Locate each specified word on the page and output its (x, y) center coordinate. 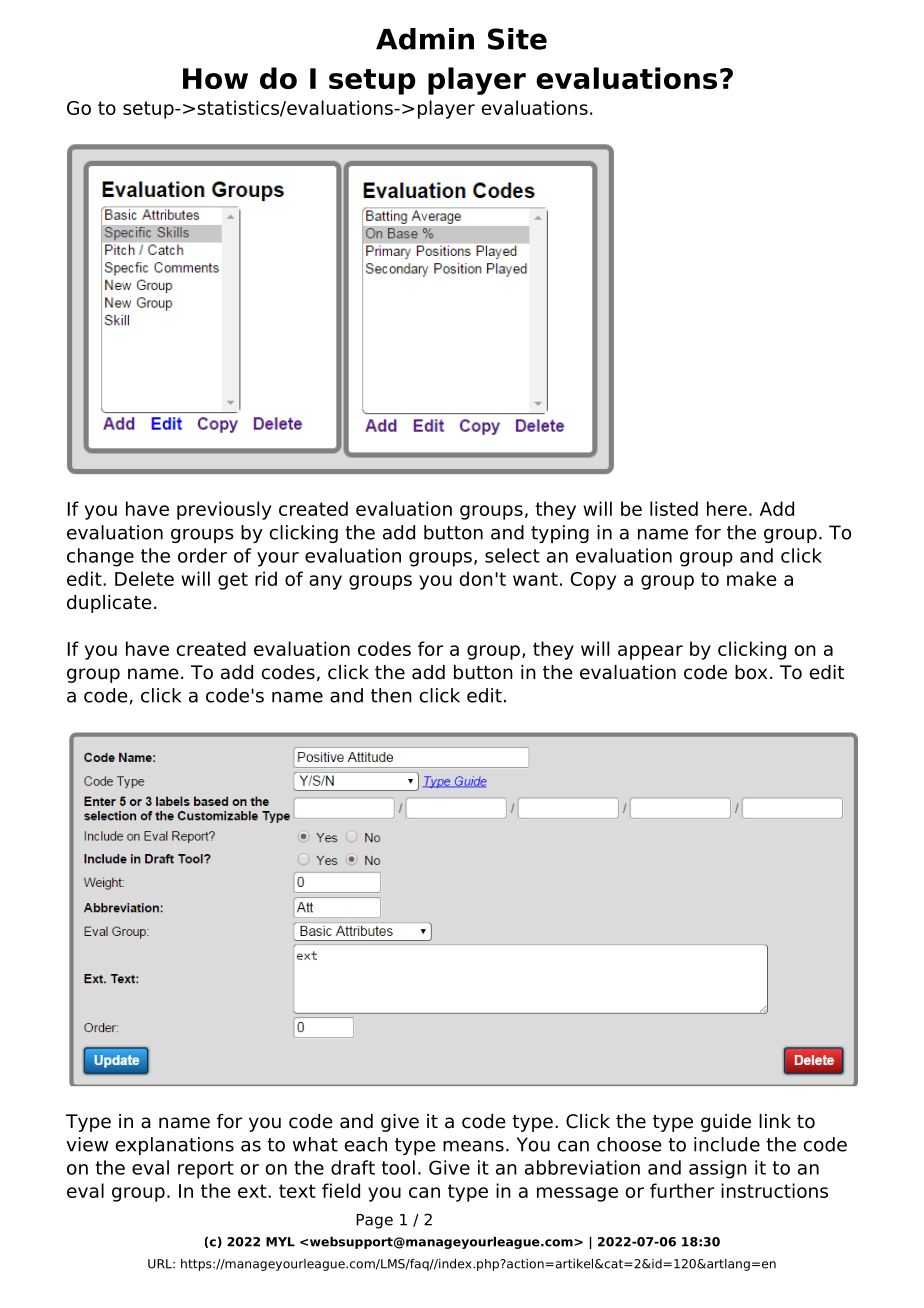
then (391, 695)
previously (224, 510)
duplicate (109, 604)
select (512, 555)
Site (517, 39)
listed (674, 508)
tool (398, 1167)
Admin (425, 39)
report (206, 1170)
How (215, 78)
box (751, 672)
